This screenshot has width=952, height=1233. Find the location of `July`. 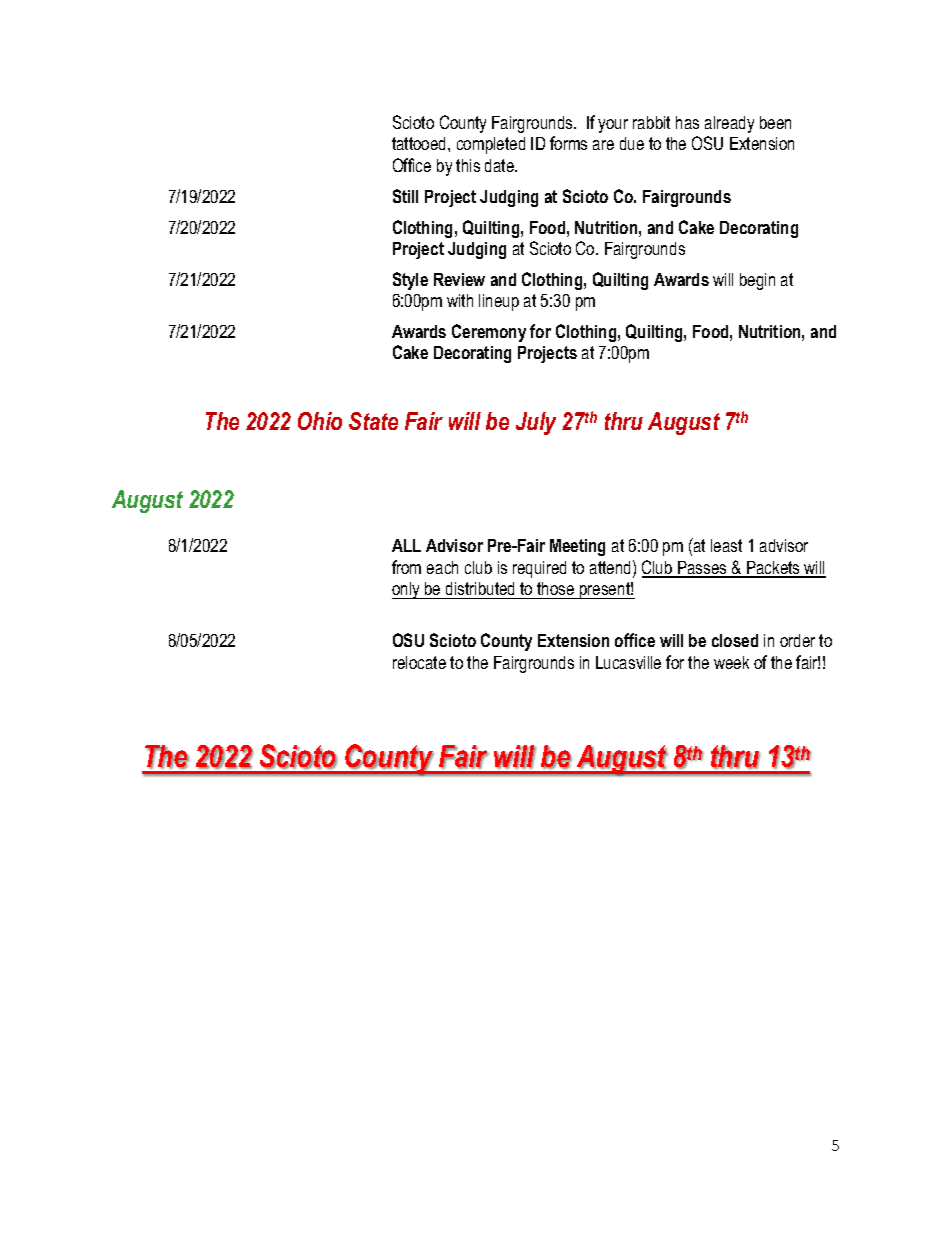

July is located at coordinates (536, 423).
